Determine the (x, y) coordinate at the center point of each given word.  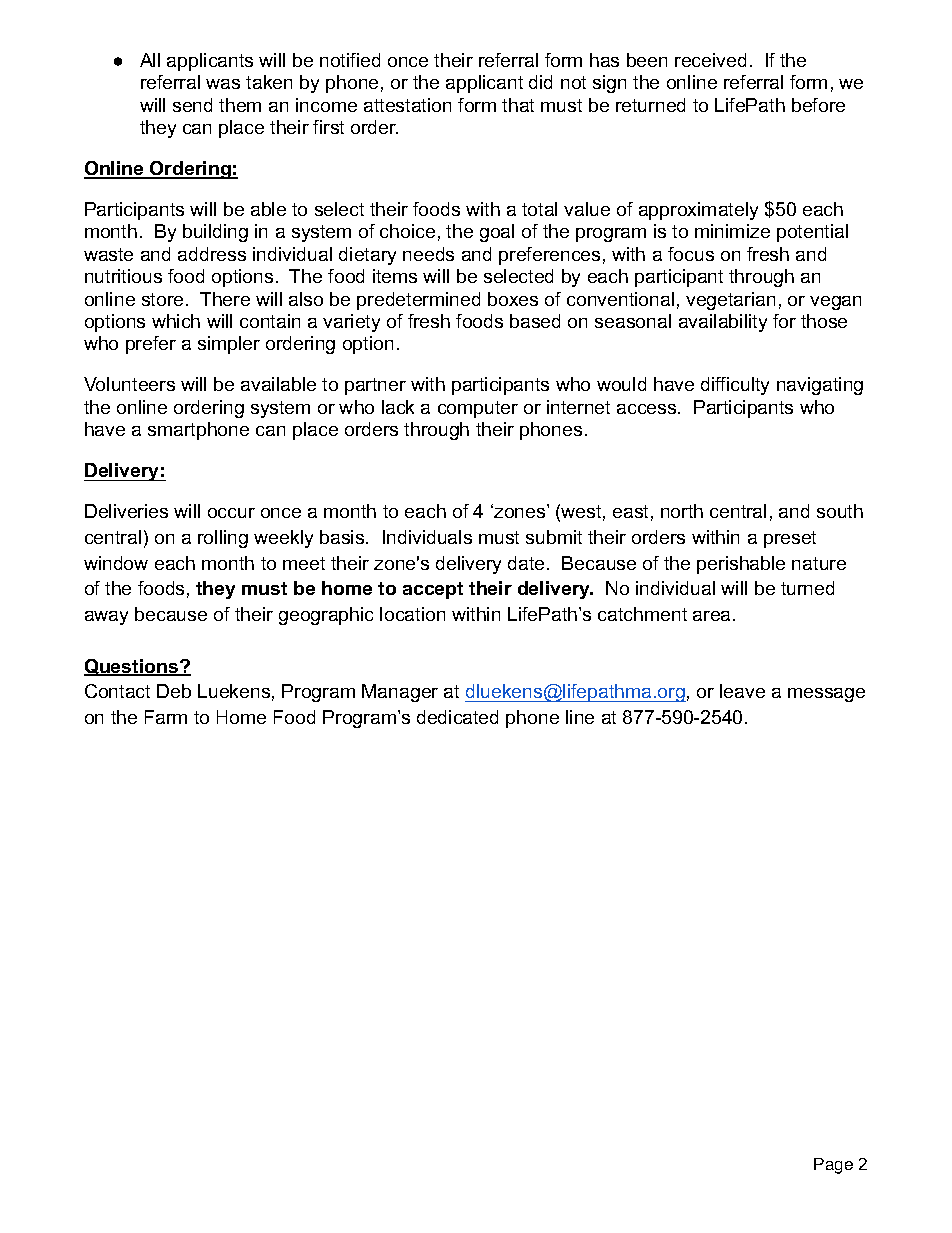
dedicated (457, 717)
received (710, 60)
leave (742, 691)
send (192, 105)
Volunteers (129, 384)
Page (833, 1166)
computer (478, 409)
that (518, 105)
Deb (174, 691)
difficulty (735, 386)
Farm (166, 717)
